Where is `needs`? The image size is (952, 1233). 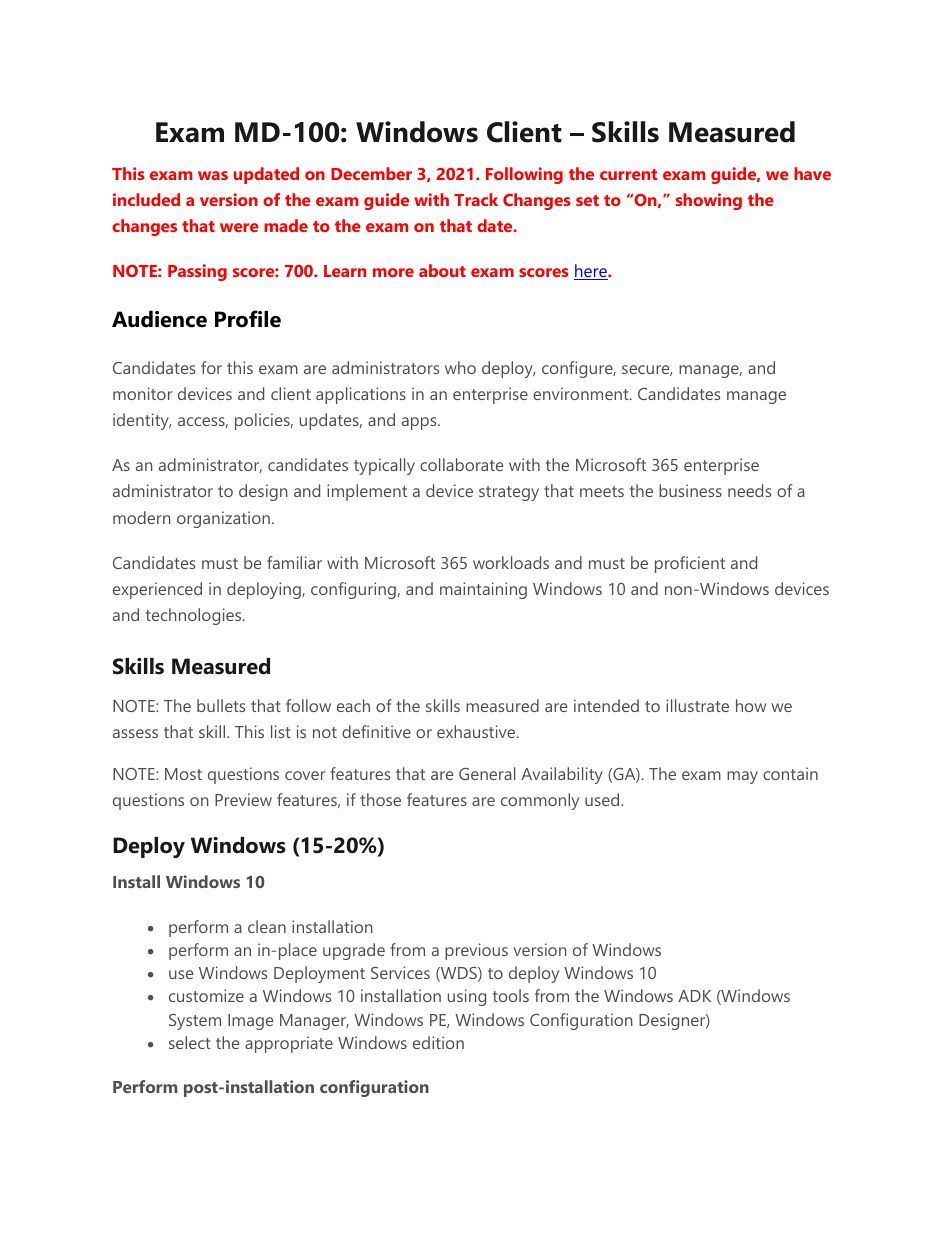
needs is located at coordinates (749, 490).
